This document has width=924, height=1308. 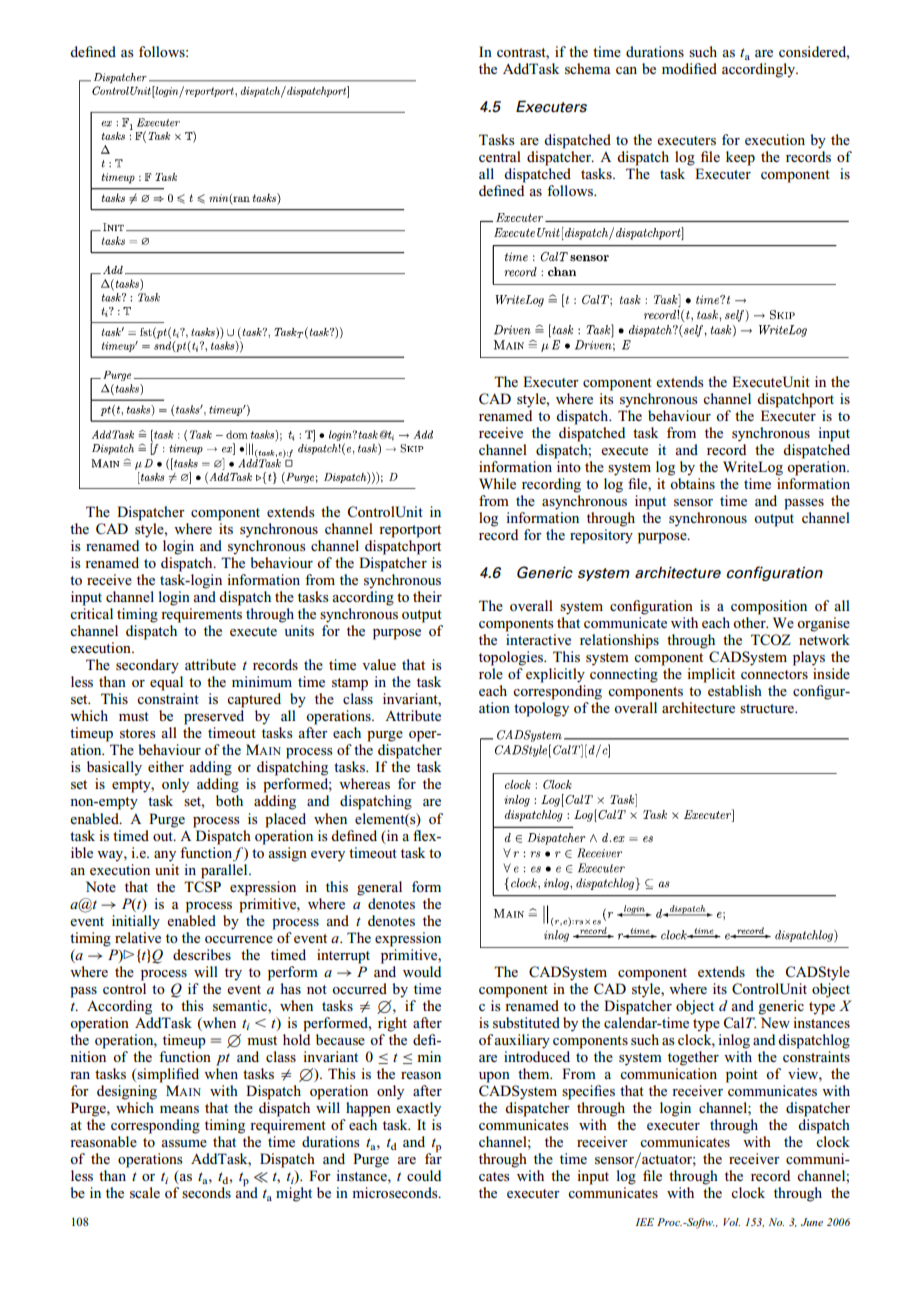 I want to click on critical, so click(x=91, y=613).
